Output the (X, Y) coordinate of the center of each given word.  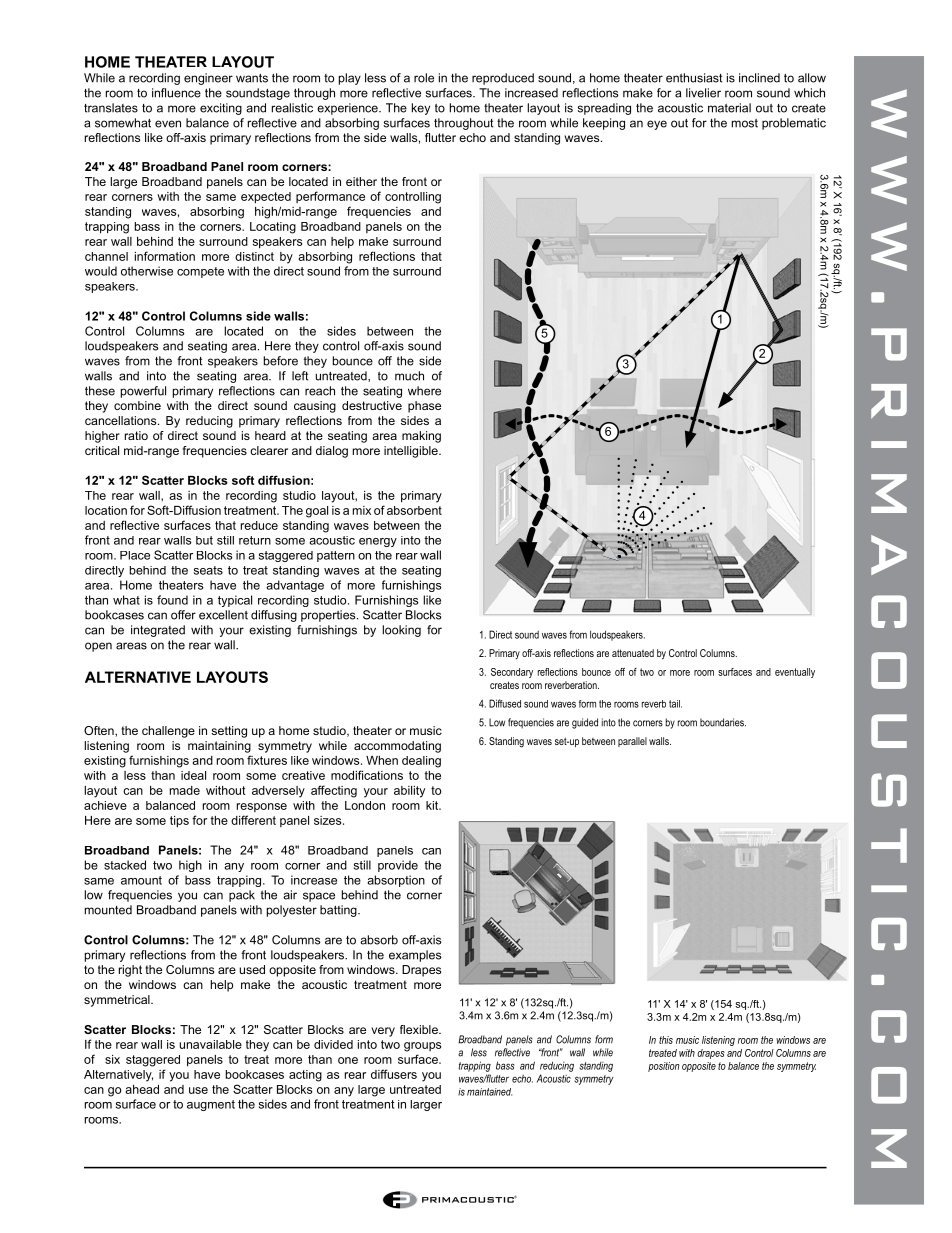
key (421, 109)
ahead (142, 1089)
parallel (632, 742)
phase (424, 407)
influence (176, 93)
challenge (168, 732)
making (421, 437)
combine (137, 405)
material (729, 108)
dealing (421, 762)
